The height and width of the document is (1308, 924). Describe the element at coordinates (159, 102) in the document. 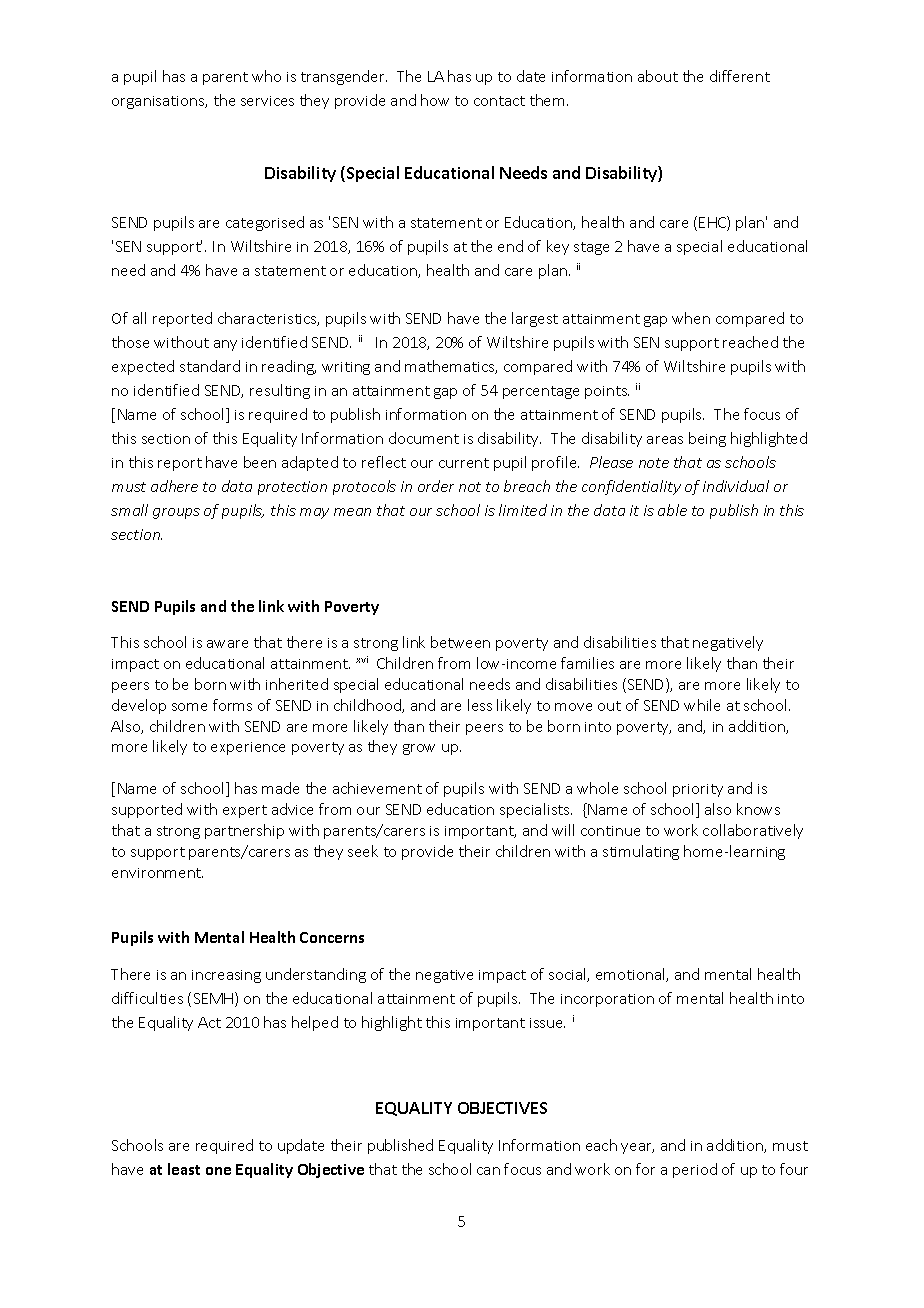

I see `organisations` at that location.
